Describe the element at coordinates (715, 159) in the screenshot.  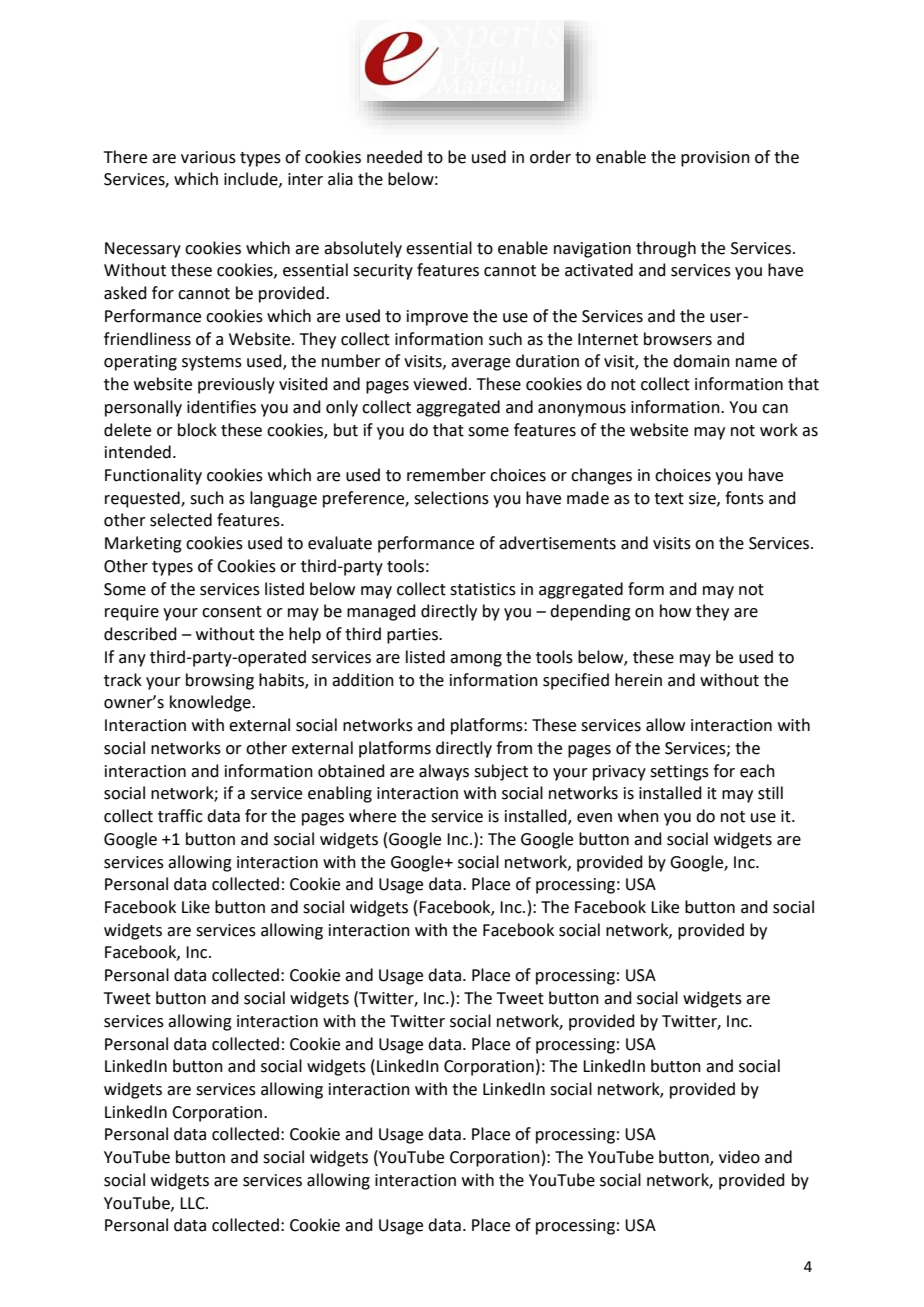
I see `provision` at that location.
